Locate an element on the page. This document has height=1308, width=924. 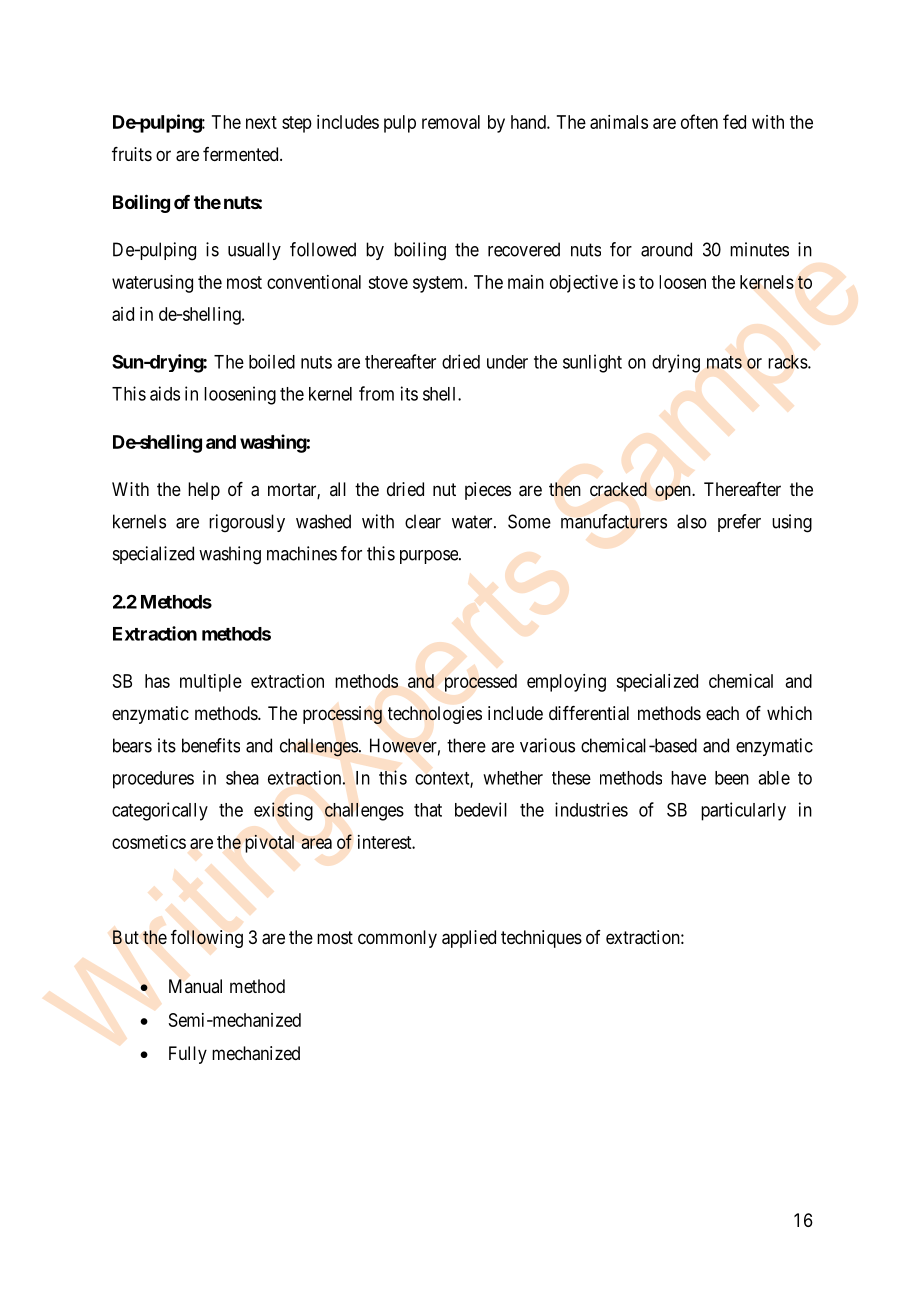
Fully is located at coordinates (188, 1055).
